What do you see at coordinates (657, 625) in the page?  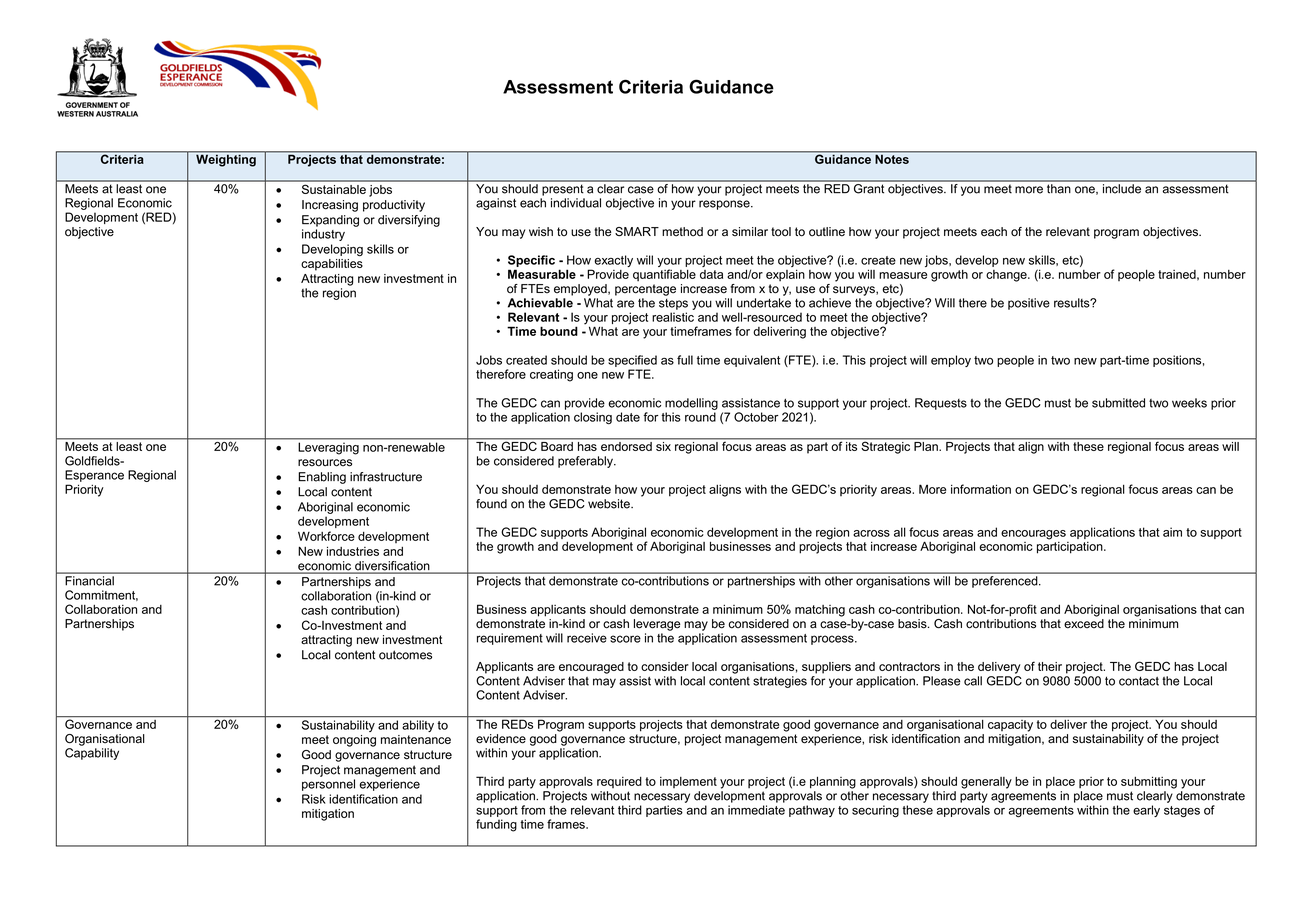 I see `leverage` at bounding box center [657, 625].
